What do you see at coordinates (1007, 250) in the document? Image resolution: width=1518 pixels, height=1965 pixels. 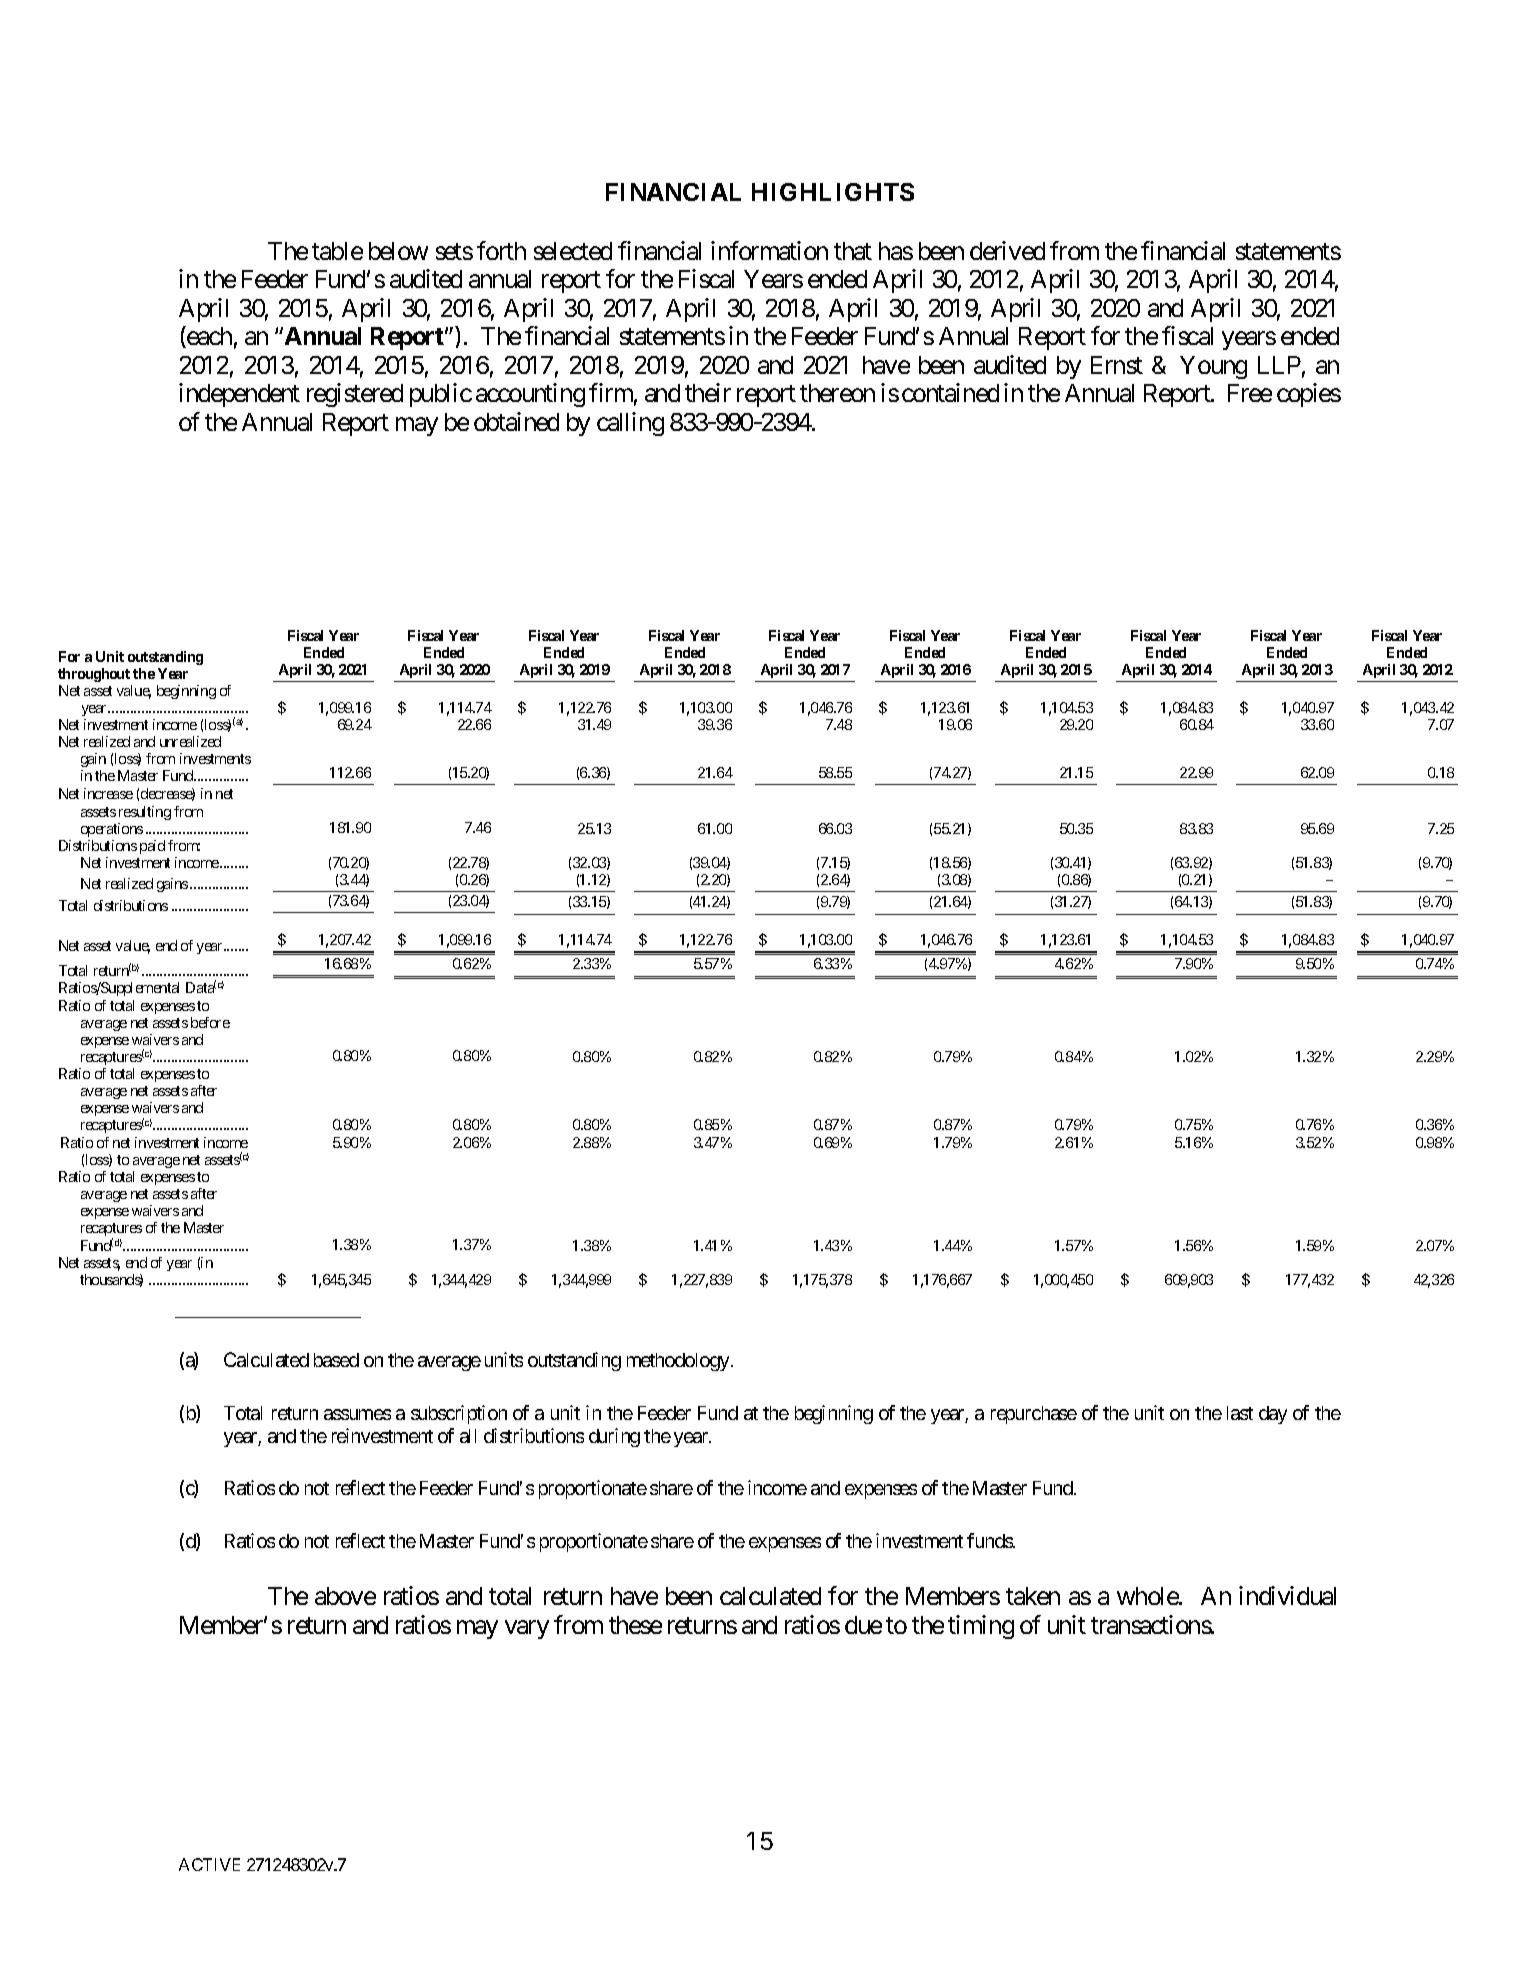 I see `derived` at bounding box center [1007, 250].
